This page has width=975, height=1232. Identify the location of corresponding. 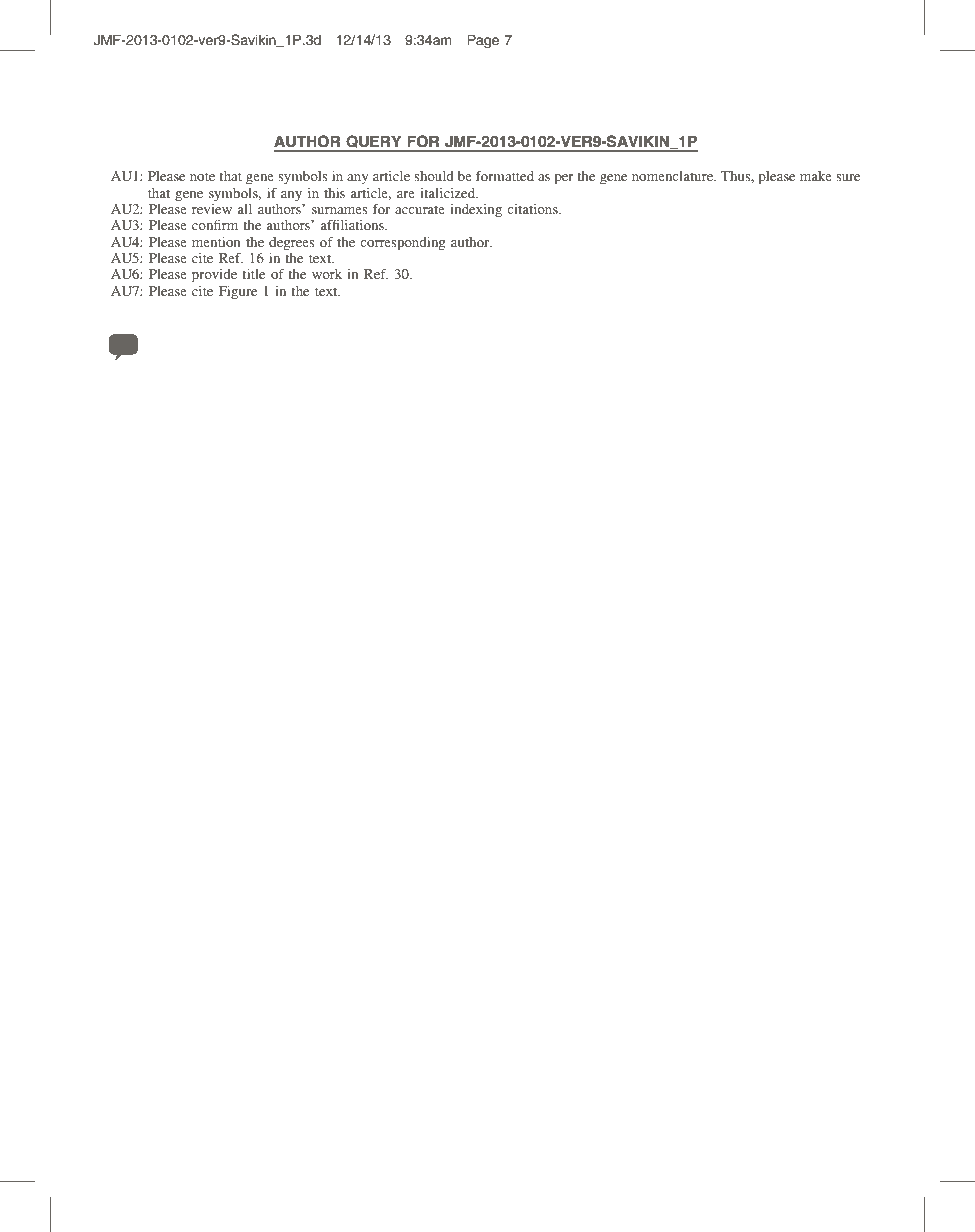
(403, 244).
